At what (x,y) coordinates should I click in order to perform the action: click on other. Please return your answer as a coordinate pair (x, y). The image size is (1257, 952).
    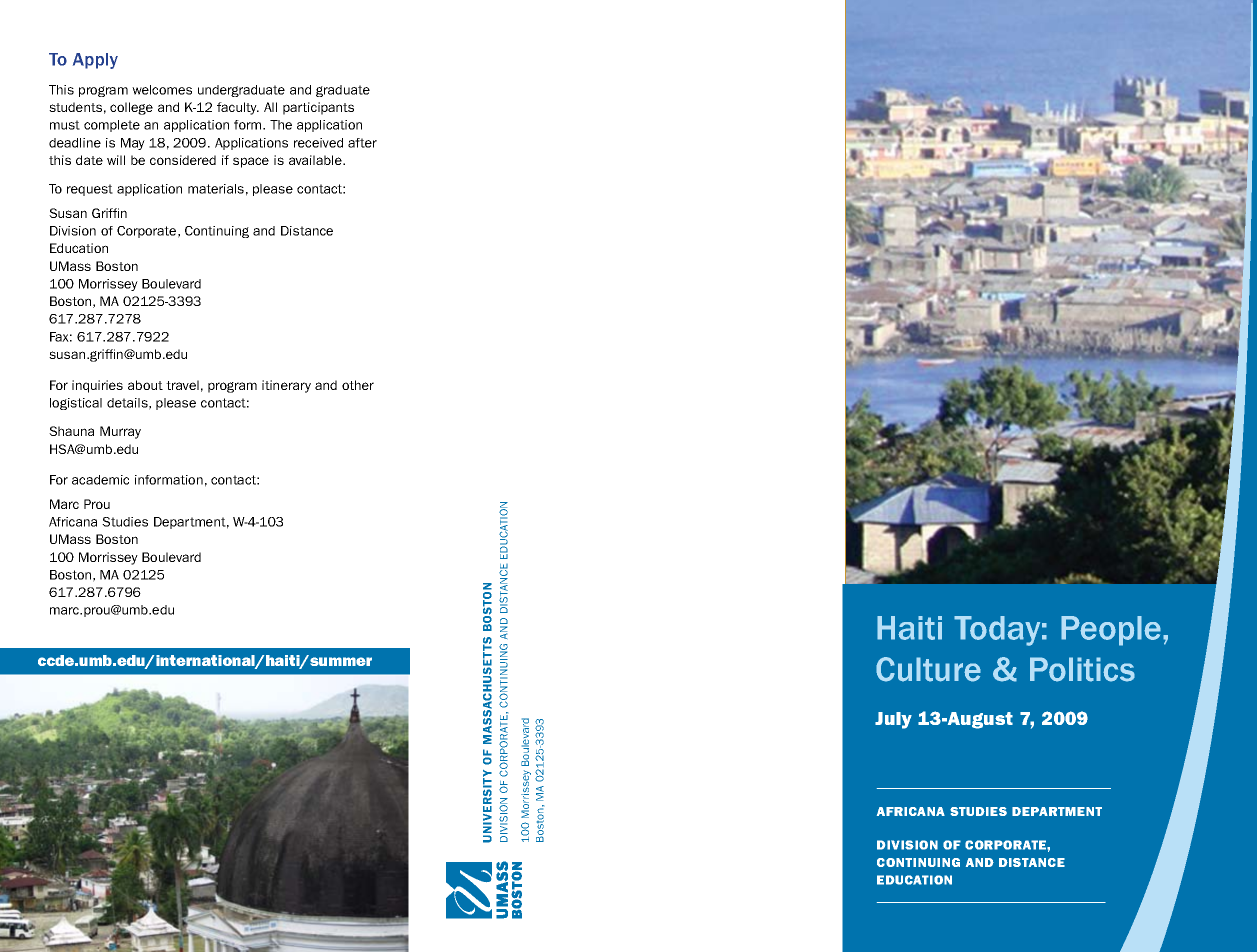
    Looking at the image, I should click on (358, 385).
